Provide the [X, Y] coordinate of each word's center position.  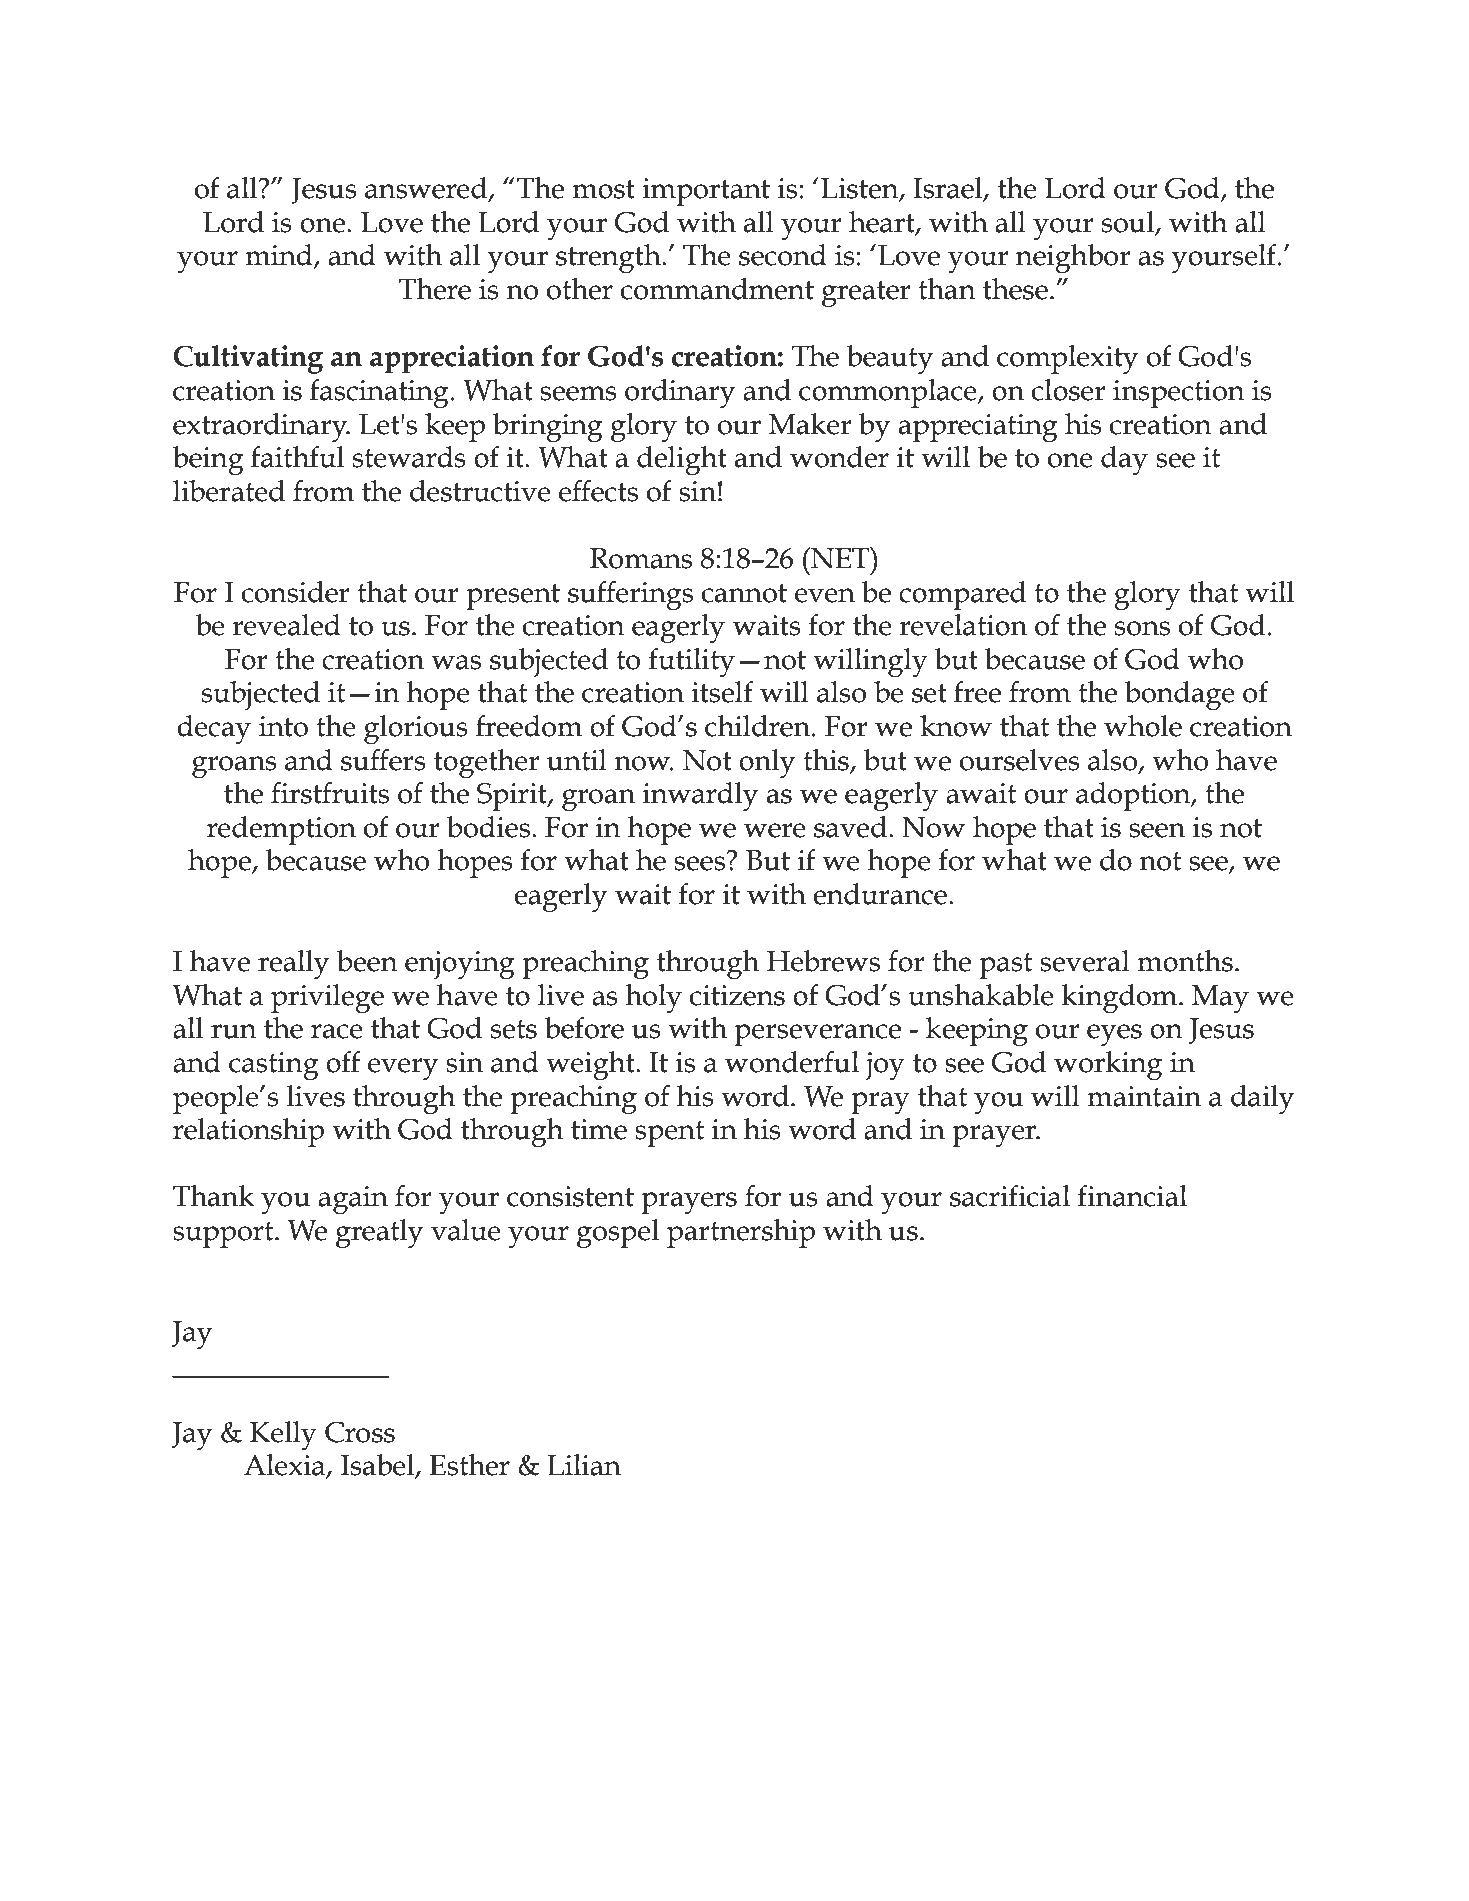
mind [280, 256]
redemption [281, 830]
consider [296, 592]
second [783, 255]
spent [669, 1134]
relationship [248, 1132]
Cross [360, 1432]
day [1124, 460]
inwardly [700, 796]
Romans [641, 558]
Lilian [584, 1465]
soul [1129, 223]
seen [1157, 830]
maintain [1144, 1096]
